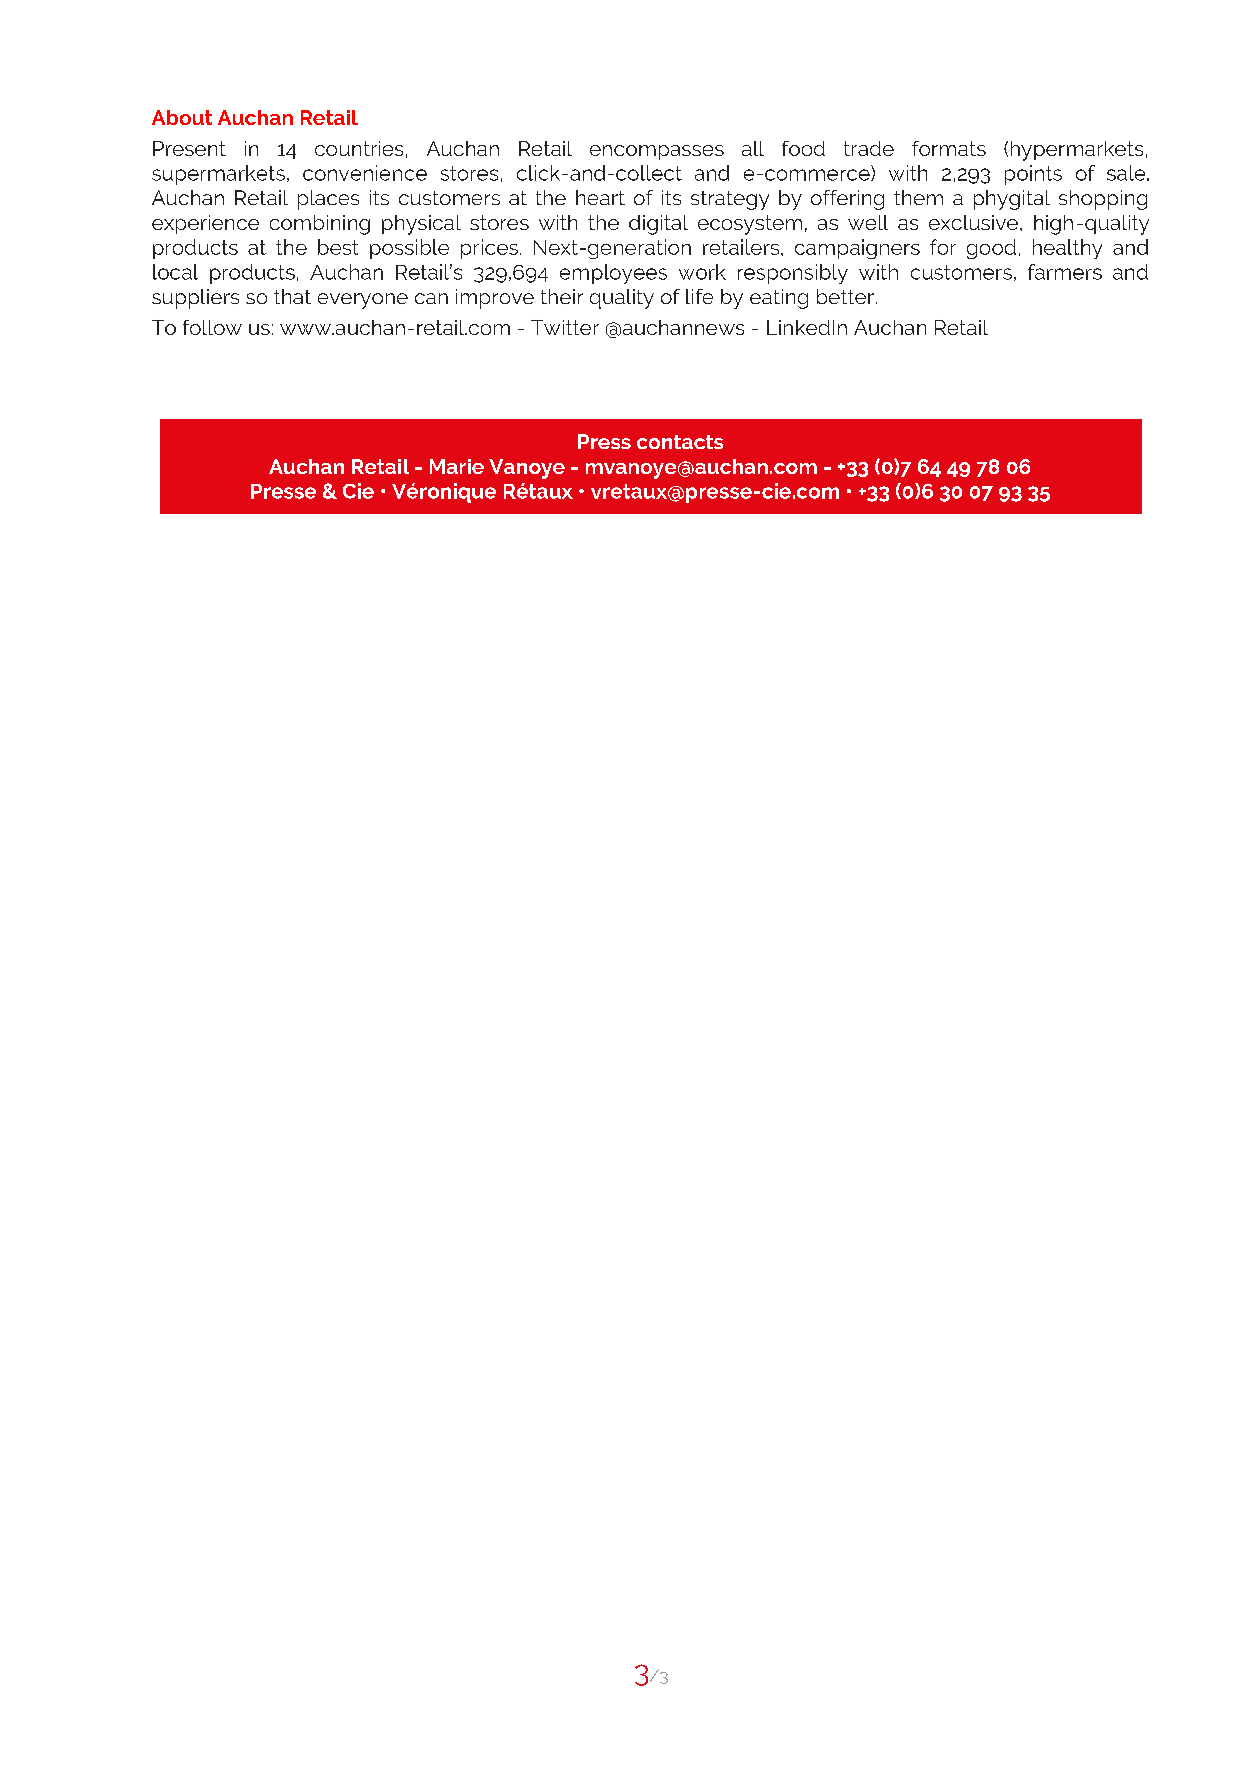 The width and height of the screenshot is (1252, 1769). What do you see at coordinates (292, 296) in the screenshot?
I see `that` at bounding box center [292, 296].
